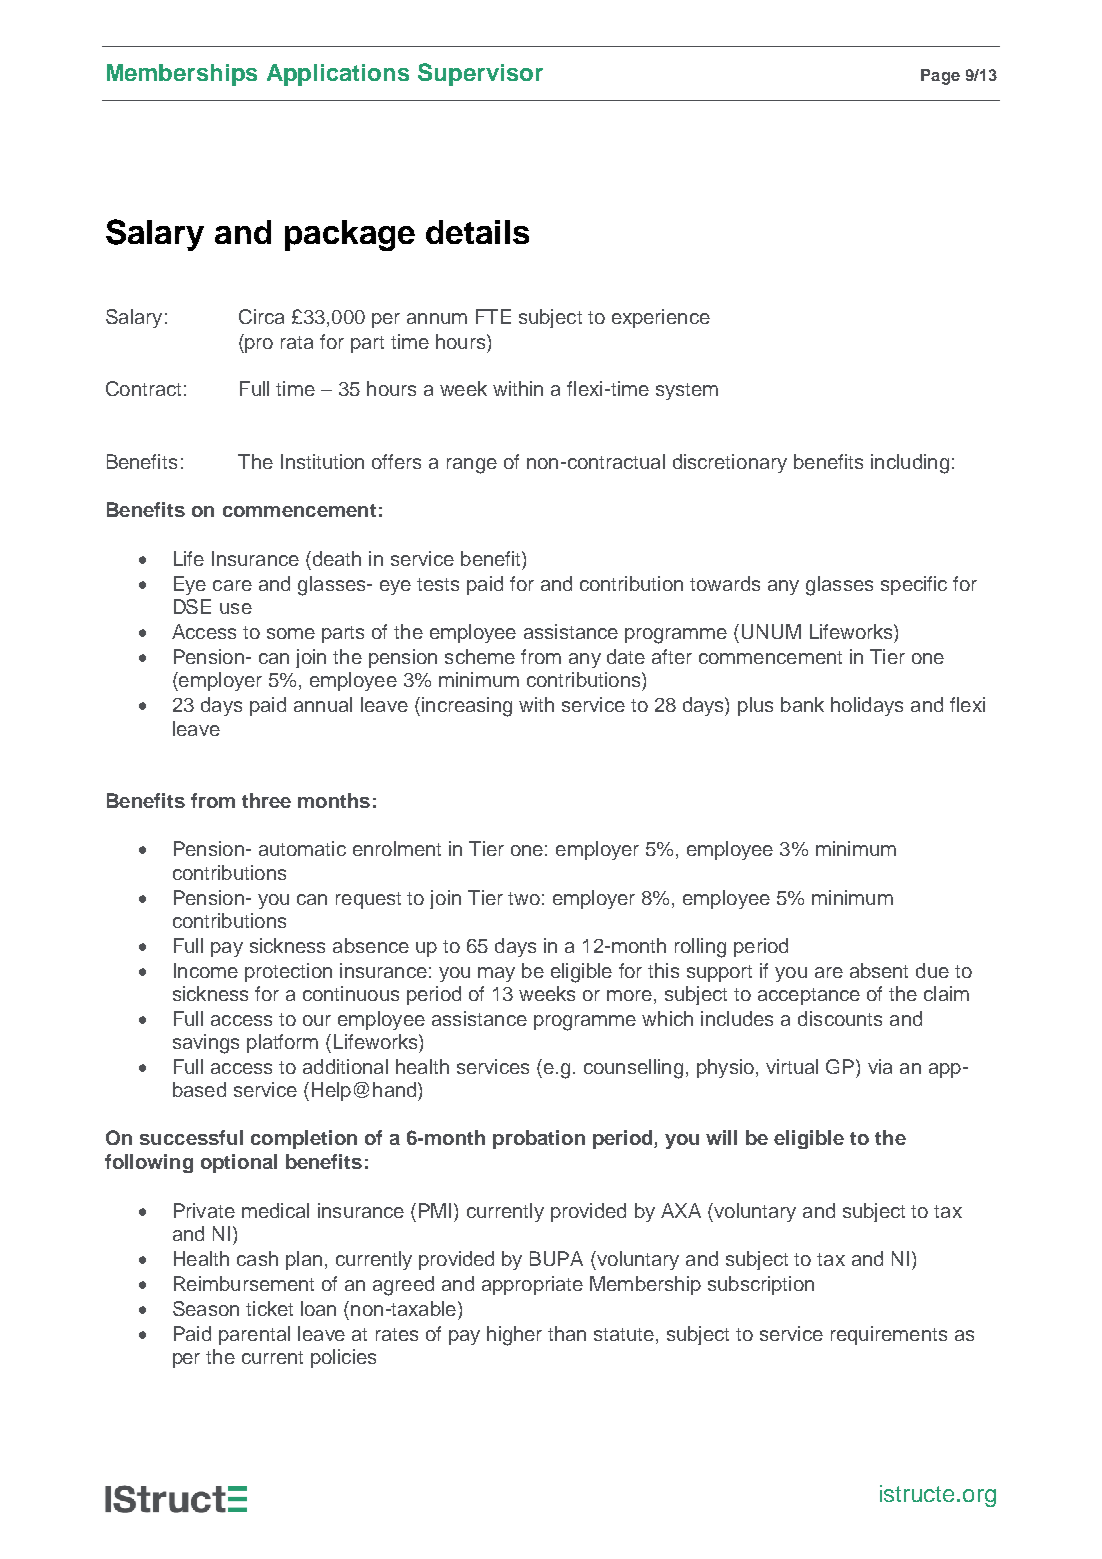 The width and height of the page is (1102, 1559). What do you see at coordinates (480, 74) in the page?
I see `Supervisor` at bounding box center [480, 74].
